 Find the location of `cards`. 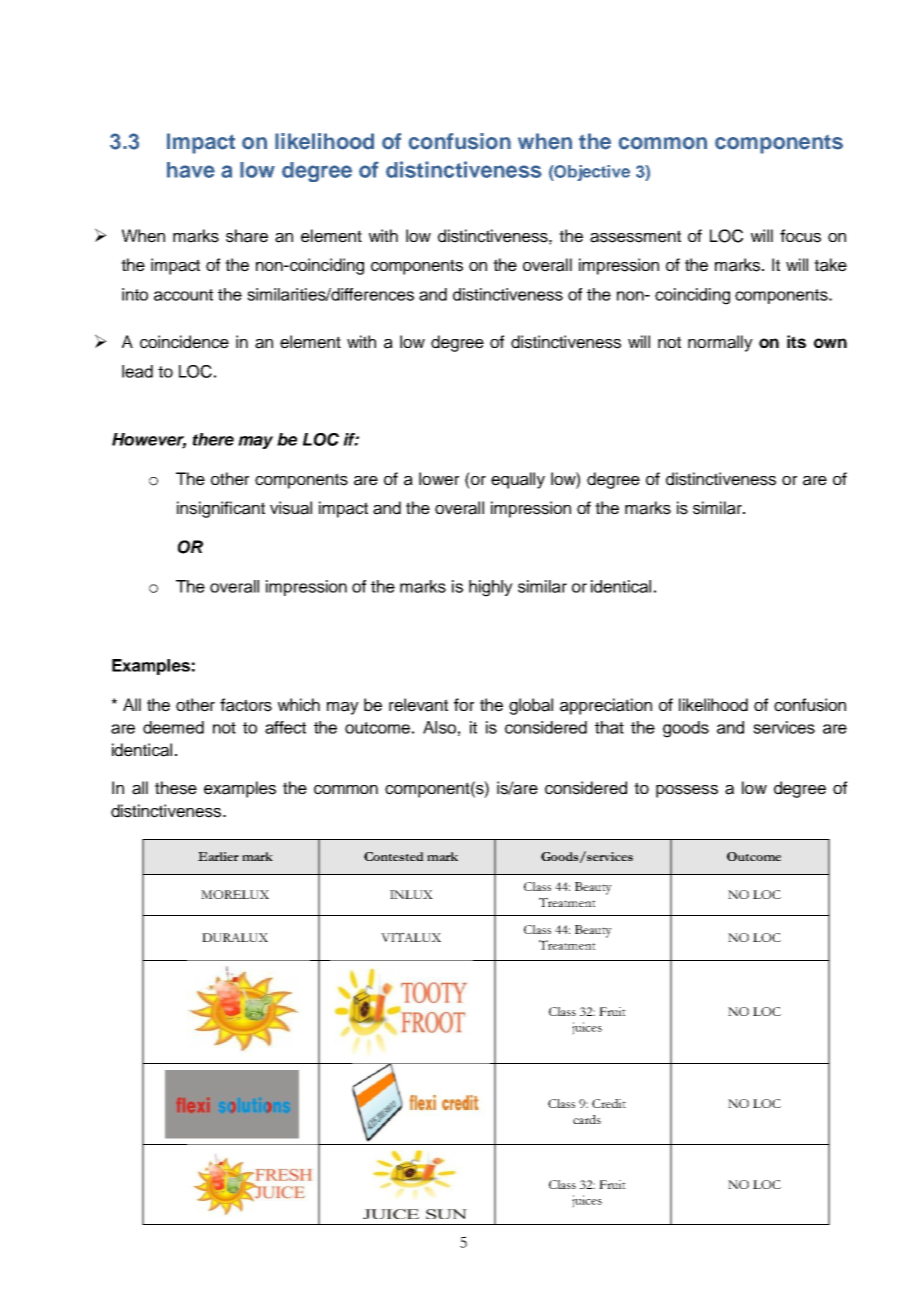

cards is located at coordinates (587, 1119).
